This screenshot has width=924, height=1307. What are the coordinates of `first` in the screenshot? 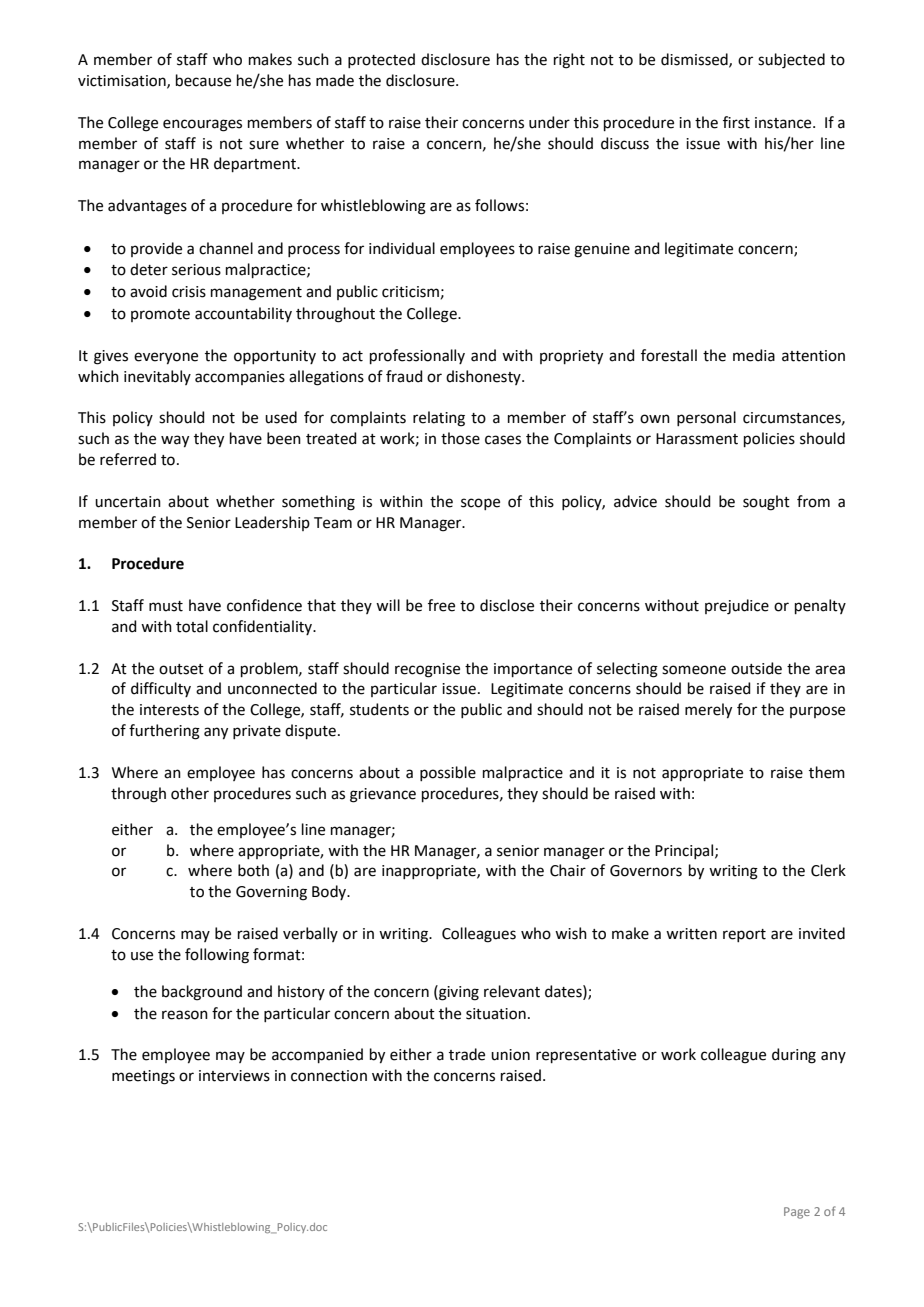 It's located at (736, 122).
